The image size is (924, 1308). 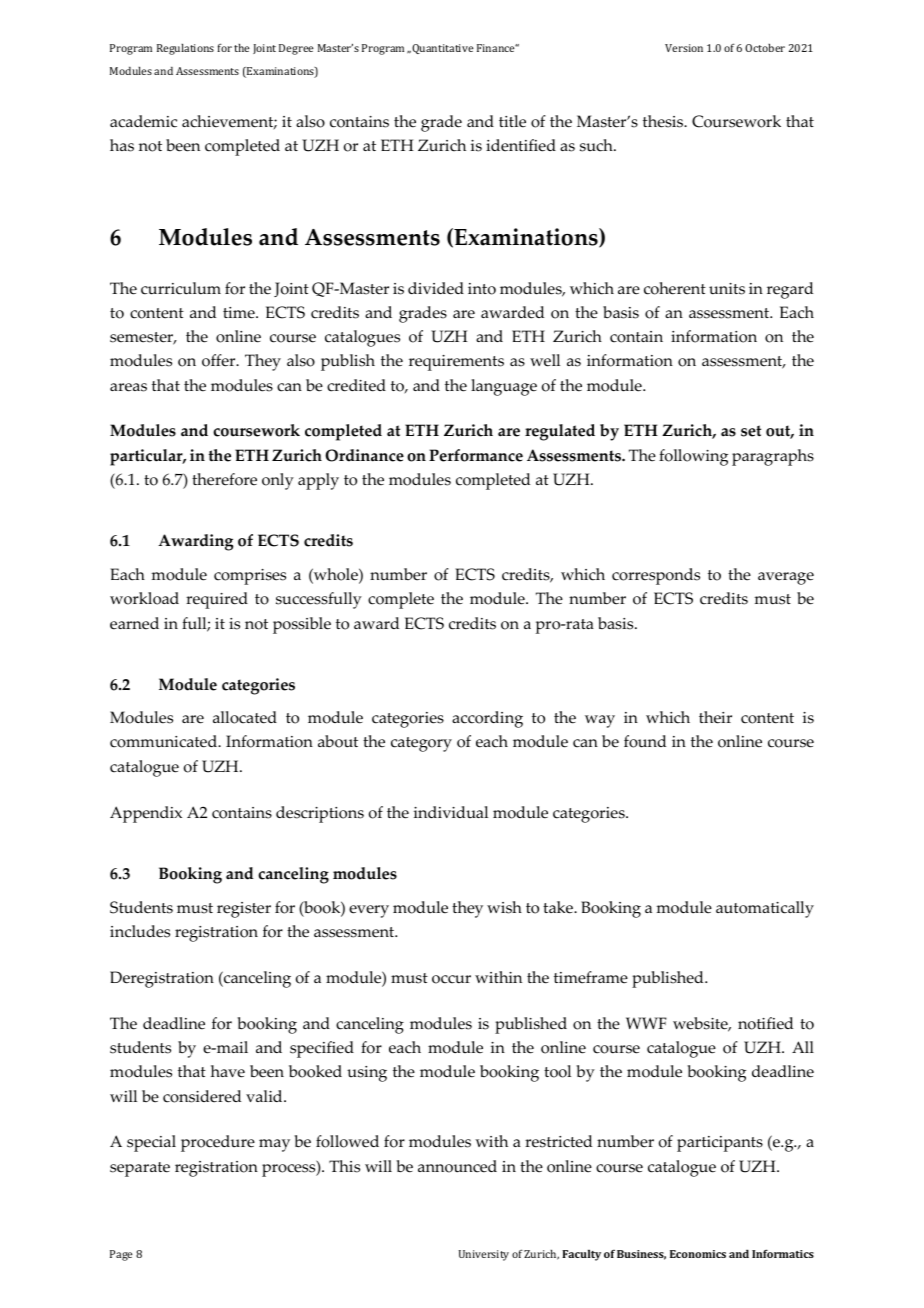 What do you see at coordinates (457, 1166) in the image?
I see `announced` at bounding box center [457, 1166].
